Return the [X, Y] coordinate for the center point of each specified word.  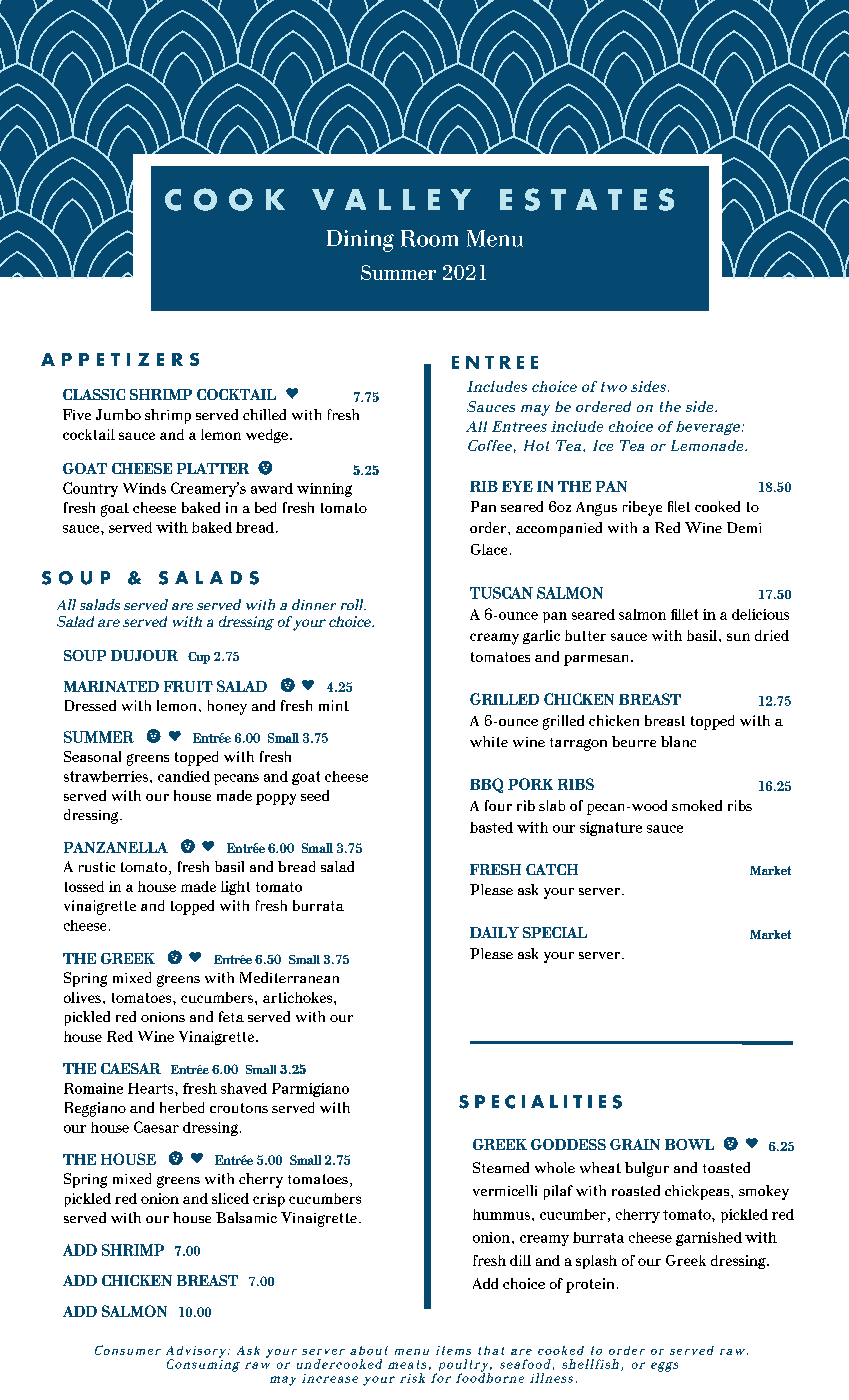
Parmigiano [310, 1090]
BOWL [689, 1144]
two [614, 387]
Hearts [152, 1088]
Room [429, 238]
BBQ [486, 785]
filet [679, 506]
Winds [144, 488]
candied [184, 776]
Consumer [128, 1350]
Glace [489, 549]
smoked [697, 805]
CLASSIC [94, 394]
